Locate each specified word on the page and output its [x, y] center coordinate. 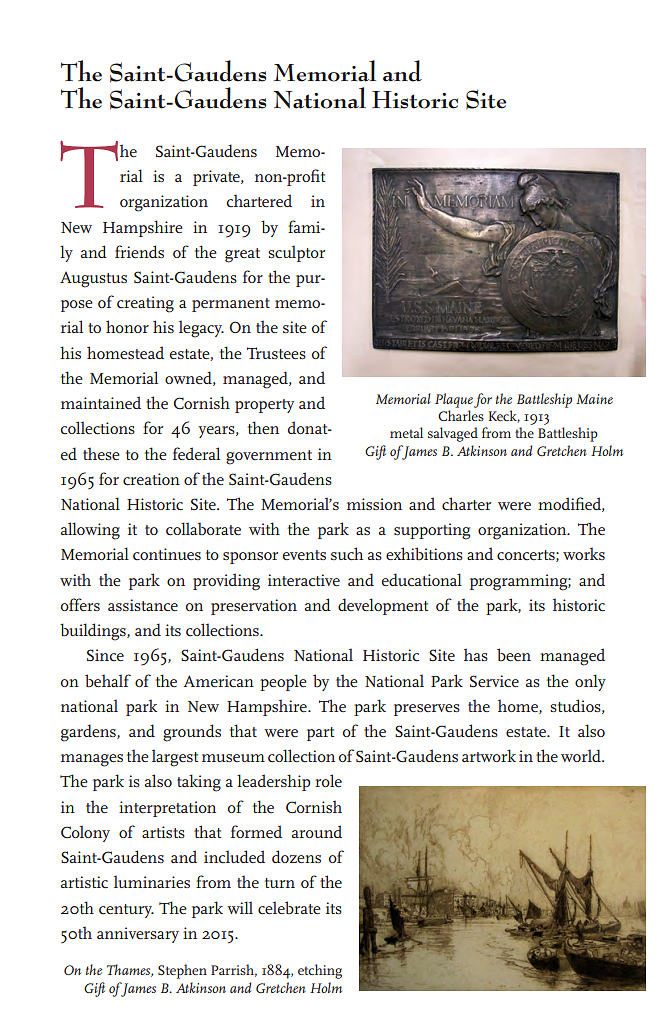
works [584, 553]
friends [139, 251]
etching [320, 971]
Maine [594, 399]
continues [167, 554]
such [347, 554]
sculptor [296, 253]
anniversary [138, 935]
